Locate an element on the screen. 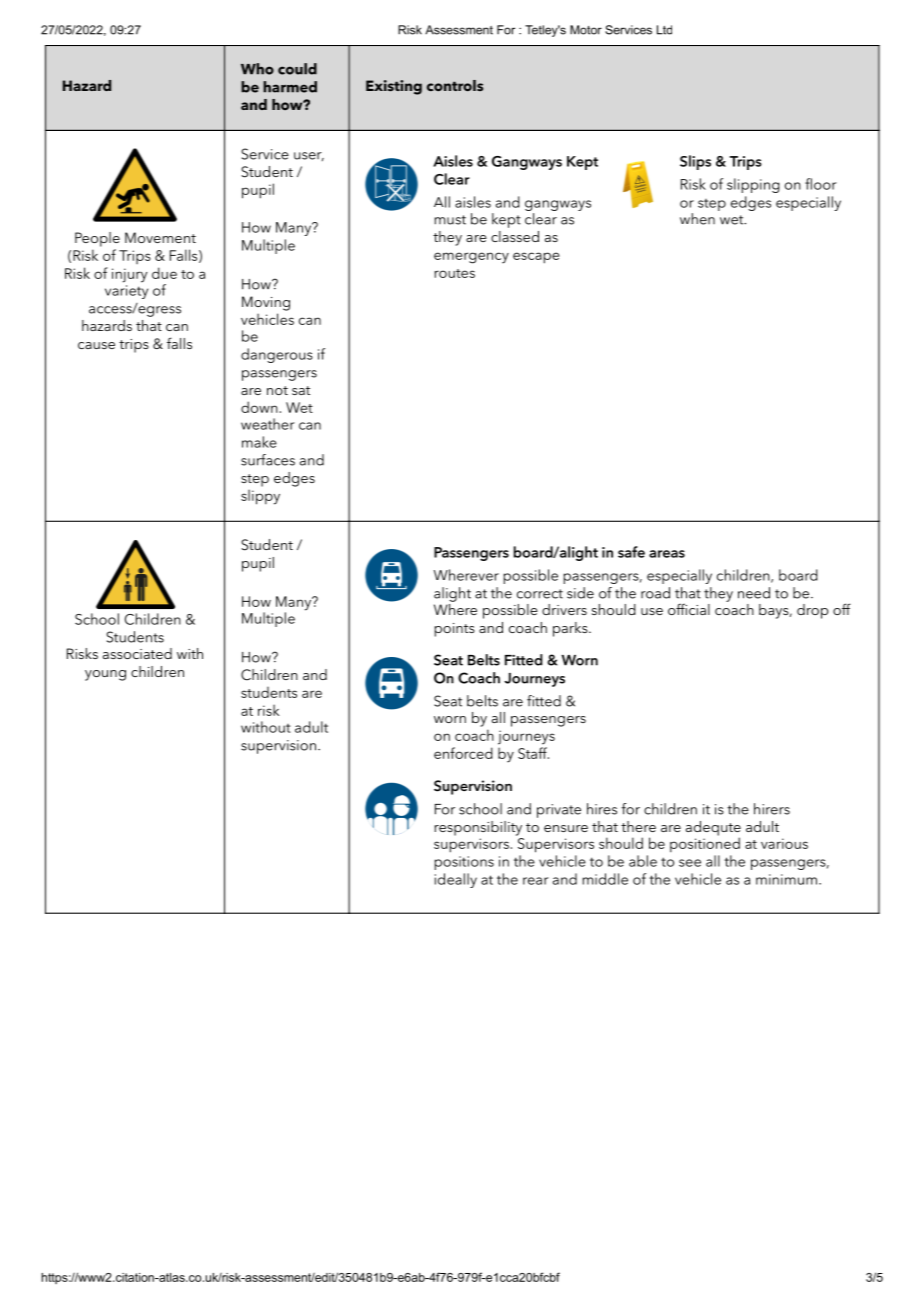 This screenshot has width=924, height=1308. emergency is located at coordinates (471, 258).
